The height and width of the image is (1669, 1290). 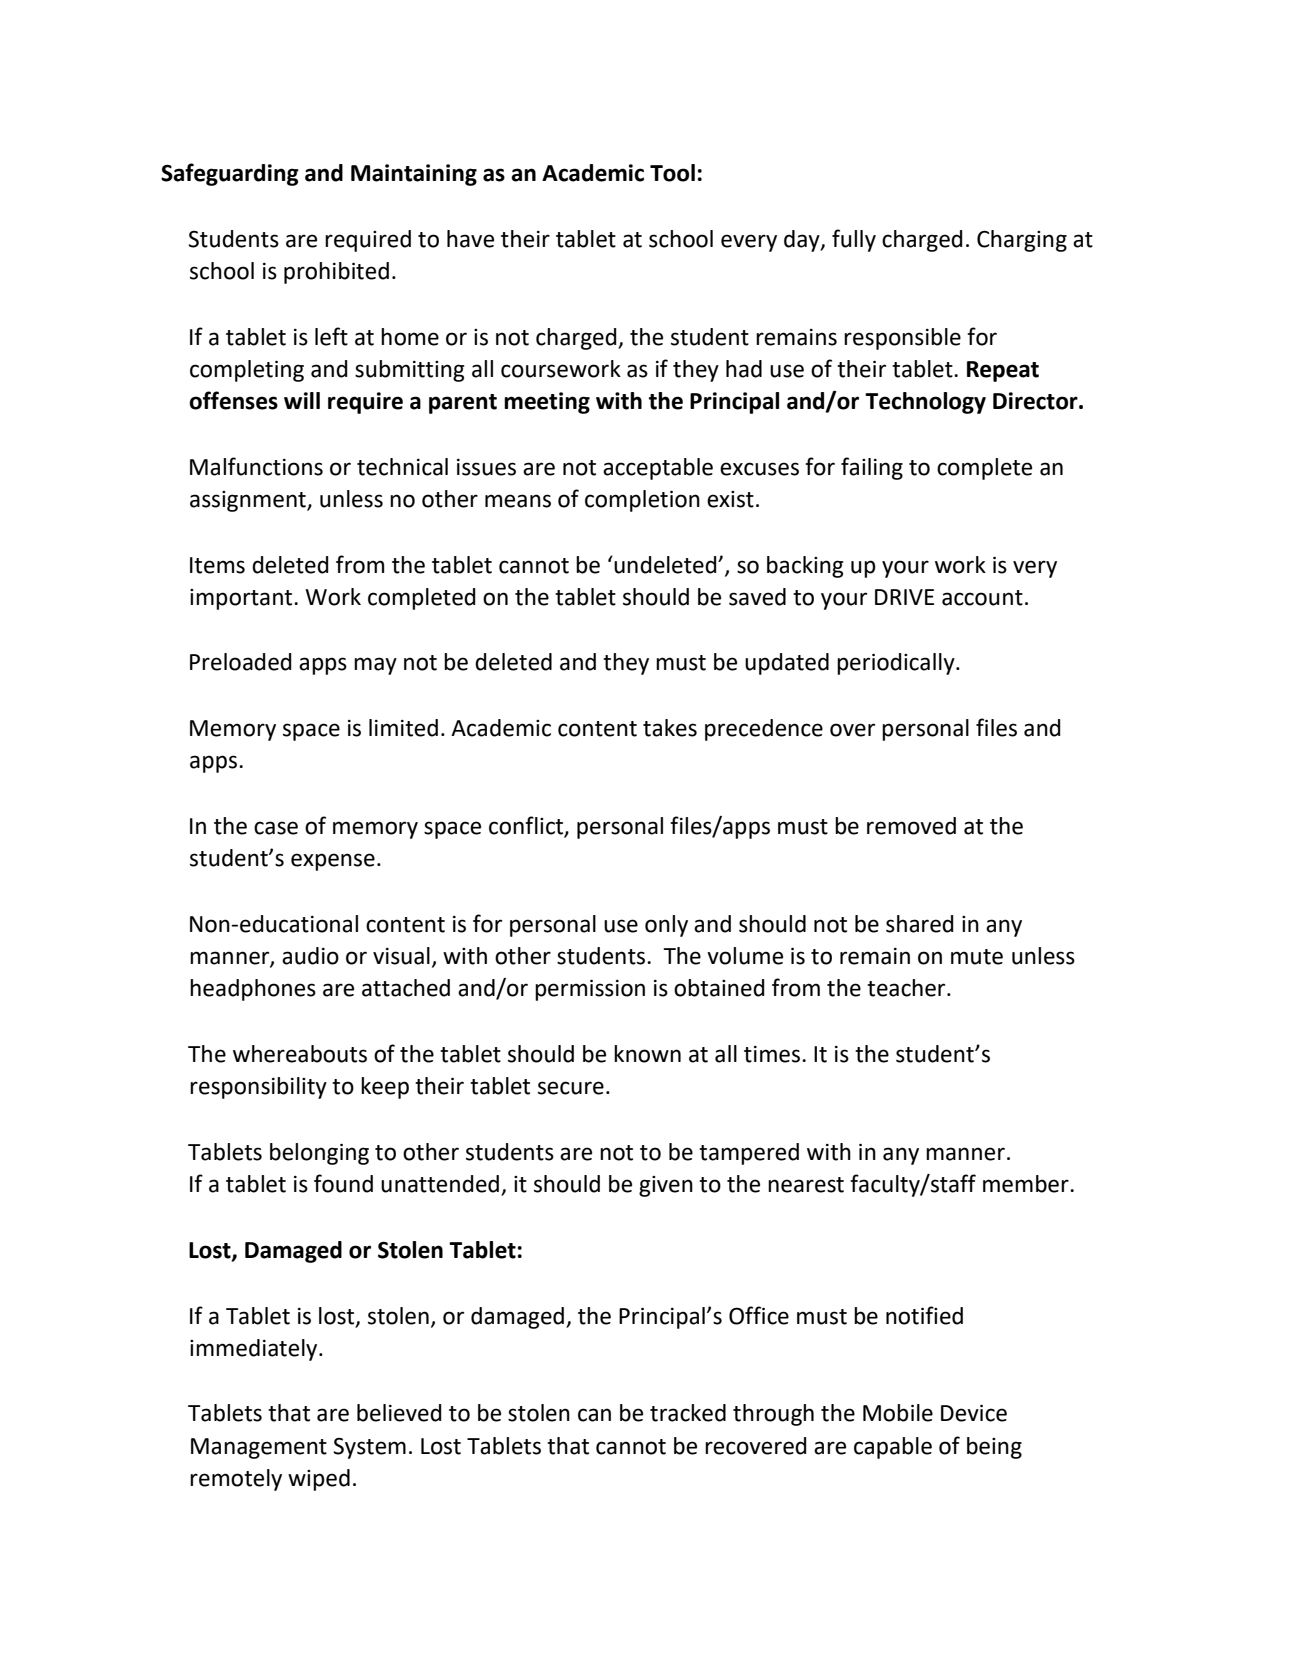 What do you see at coordinates (319, 1480) in the image?
I see `wiped` at bounding box center [319, 1480].
